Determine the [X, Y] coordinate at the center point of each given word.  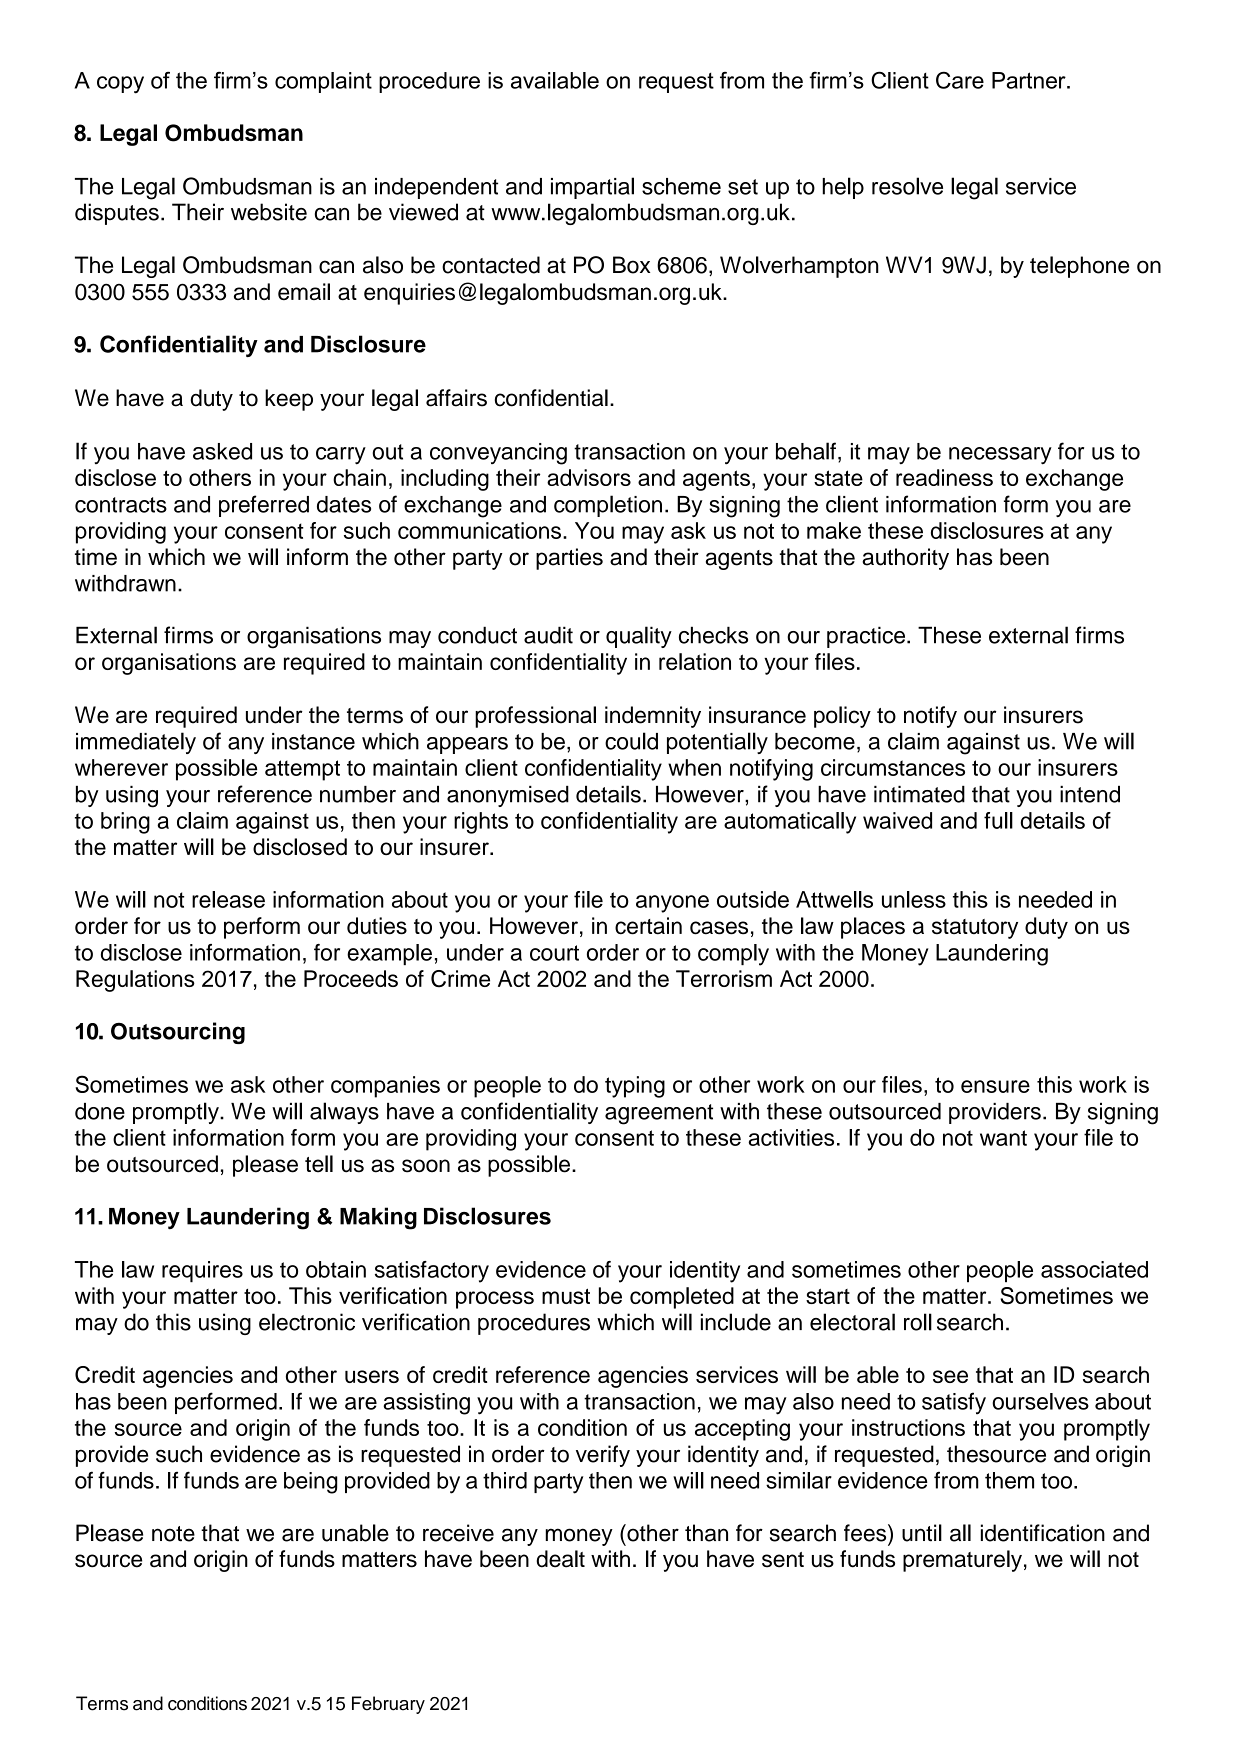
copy [120, 85]
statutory [975, 929]
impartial [592, 188]
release [228, 899]
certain [648, 926]
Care [960, 80]
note [173, 1534]
